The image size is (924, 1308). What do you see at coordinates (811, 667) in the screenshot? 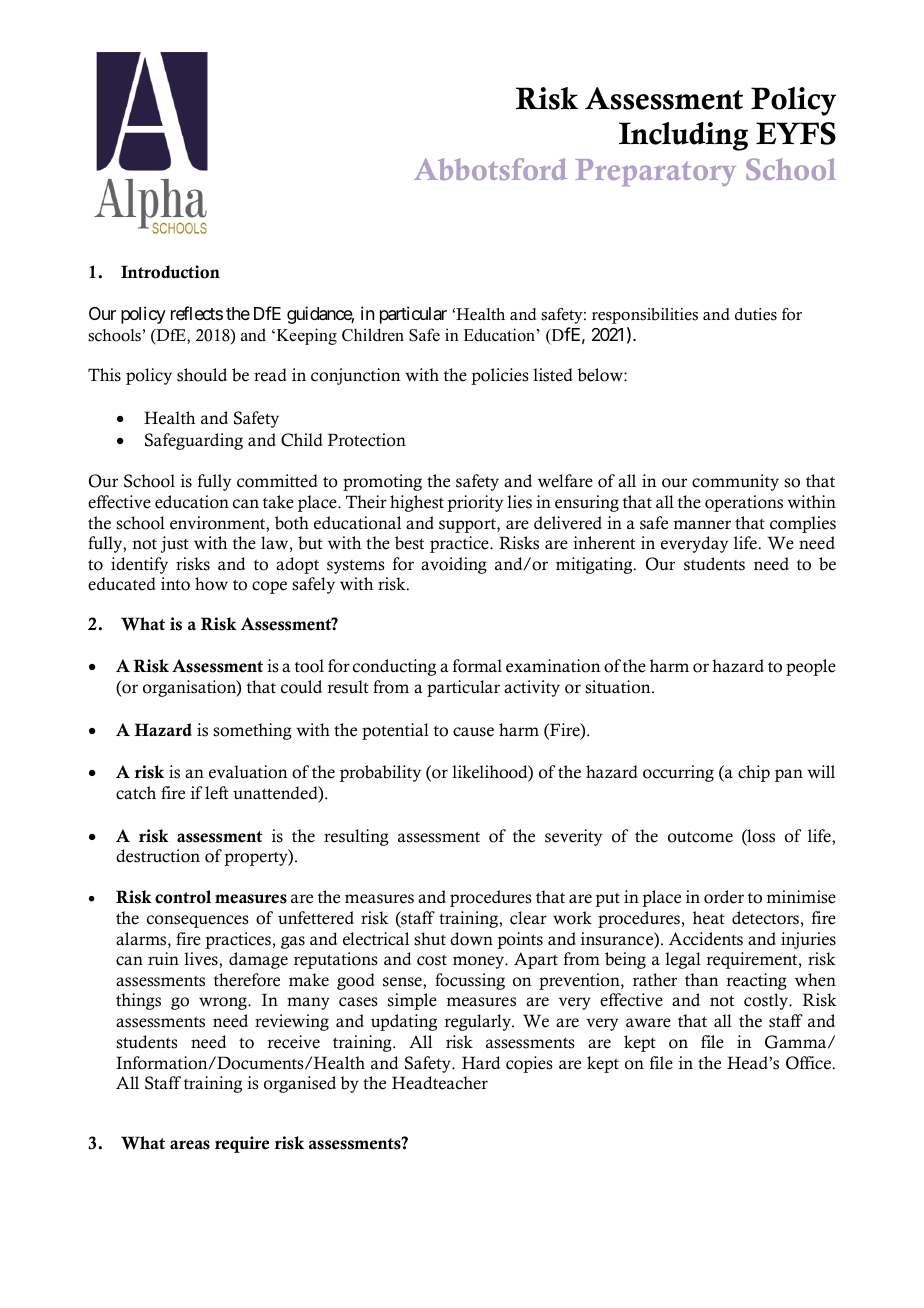
I see `people` at bounding box center [811, 667].
